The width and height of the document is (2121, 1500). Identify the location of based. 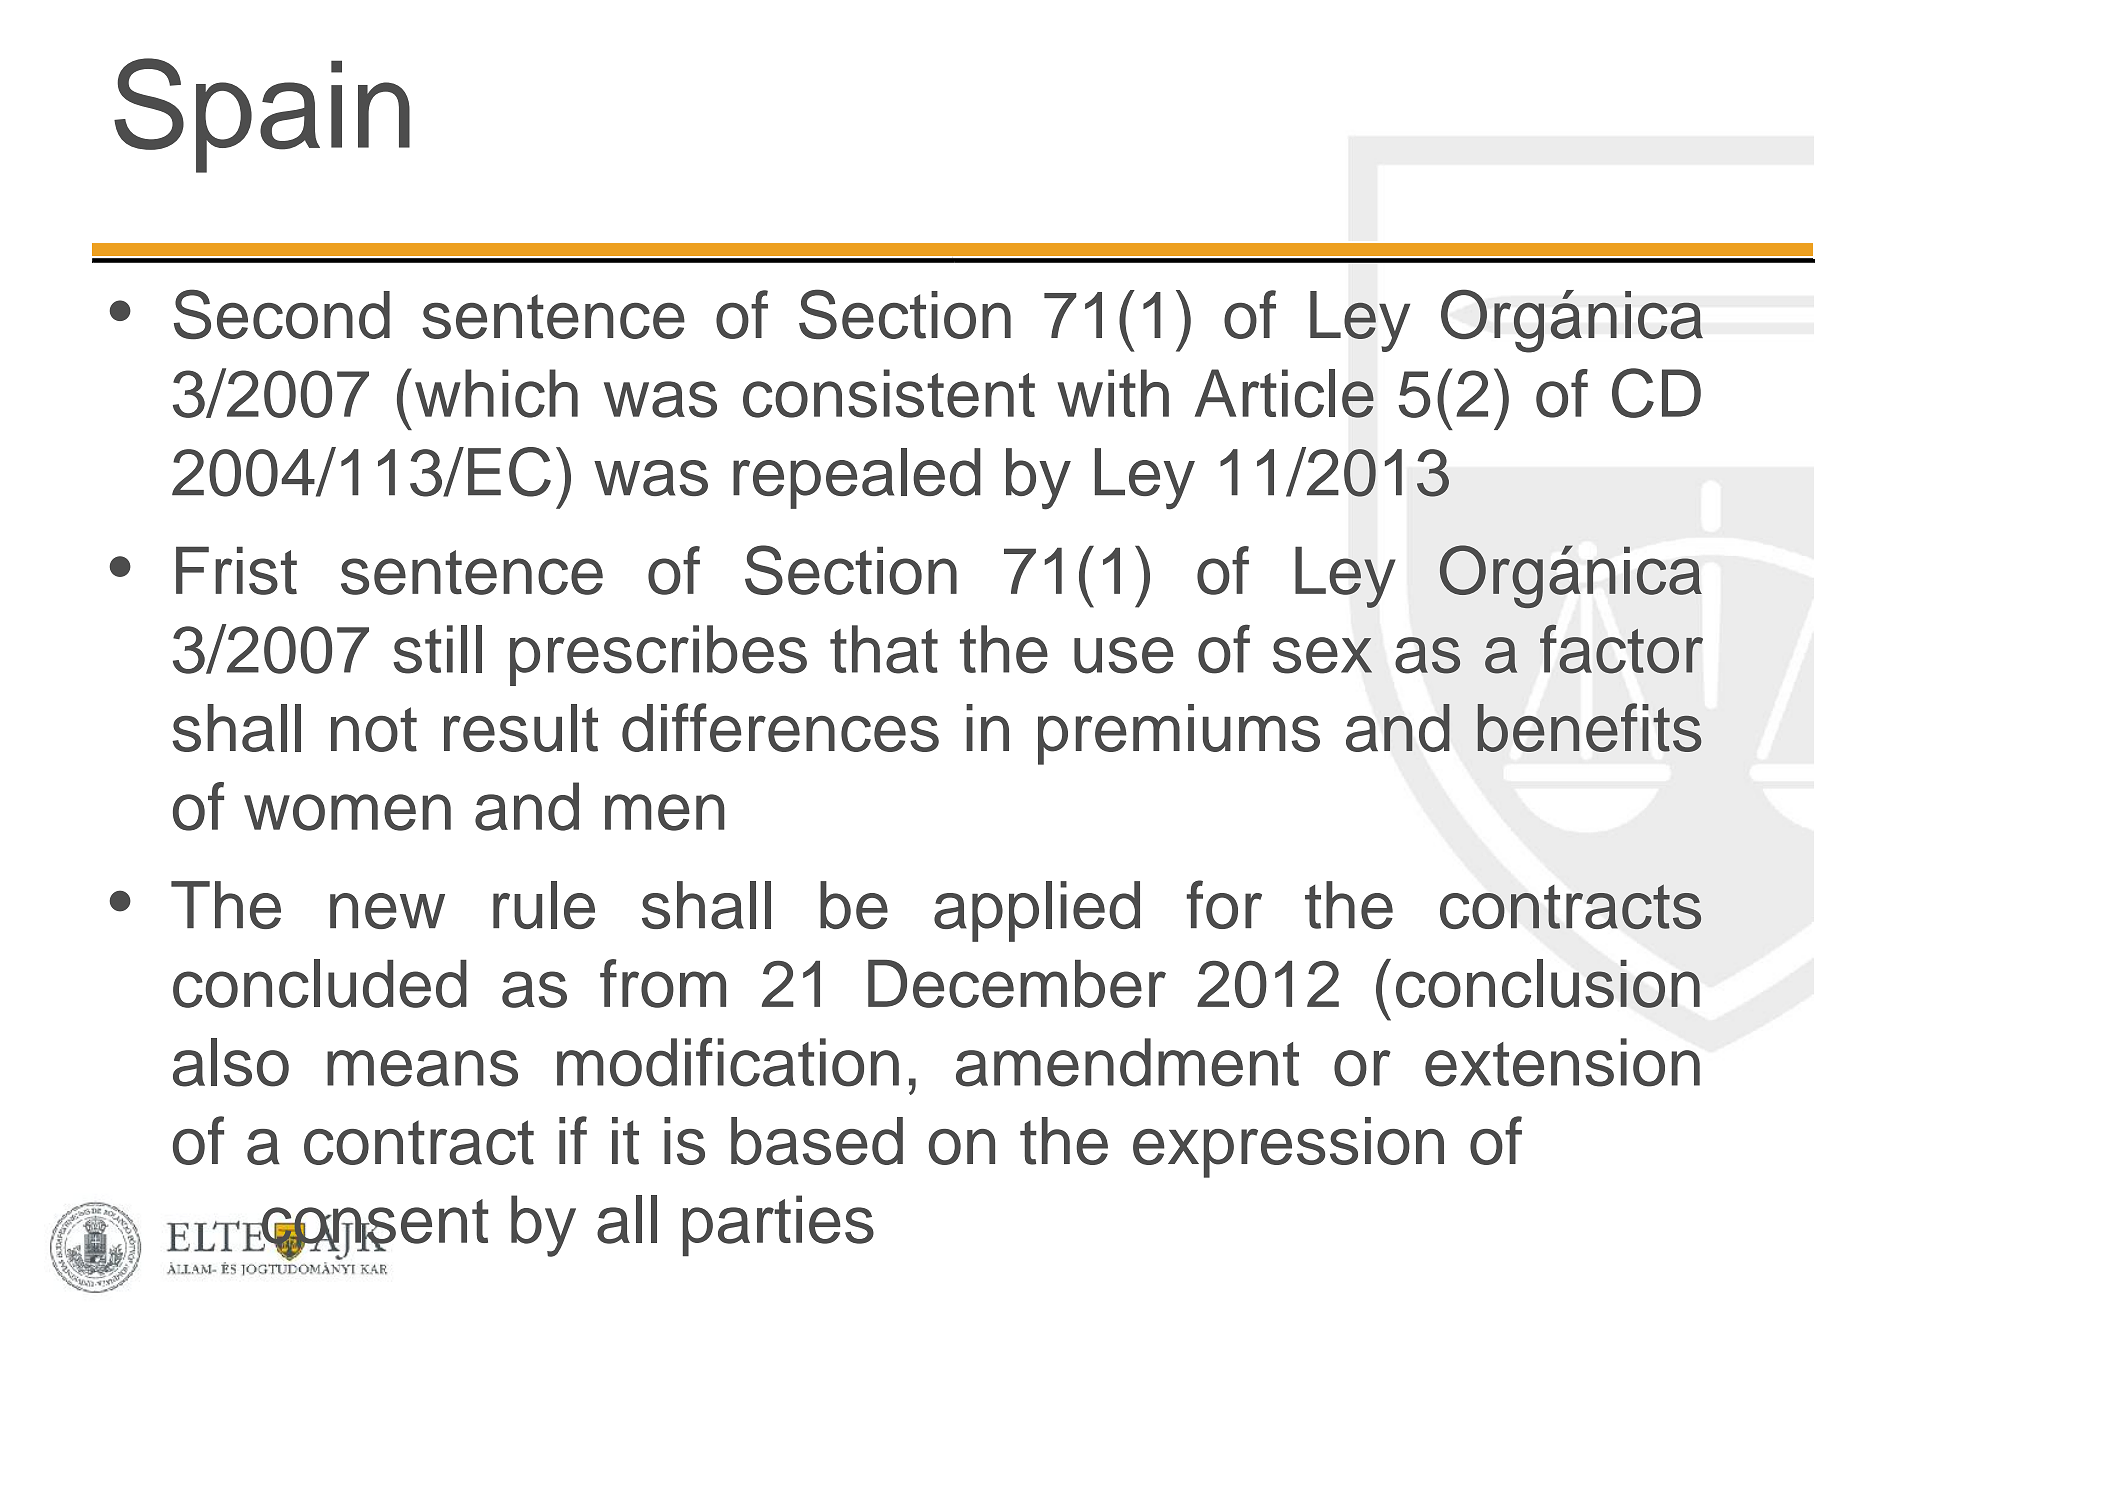
(817, 1141).
